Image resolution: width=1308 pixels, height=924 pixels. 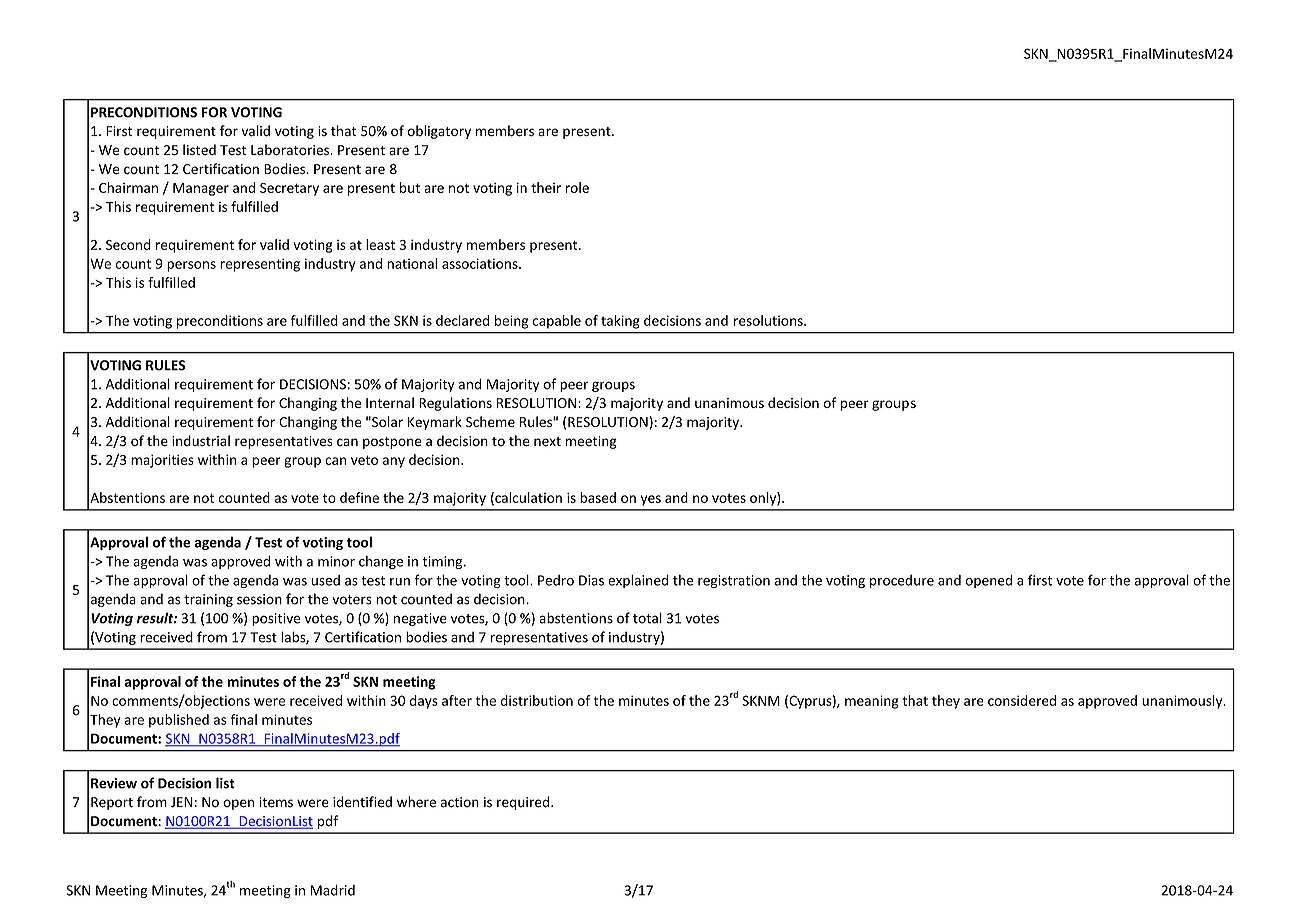 I want to click on role, so click(x=577, y=187).
